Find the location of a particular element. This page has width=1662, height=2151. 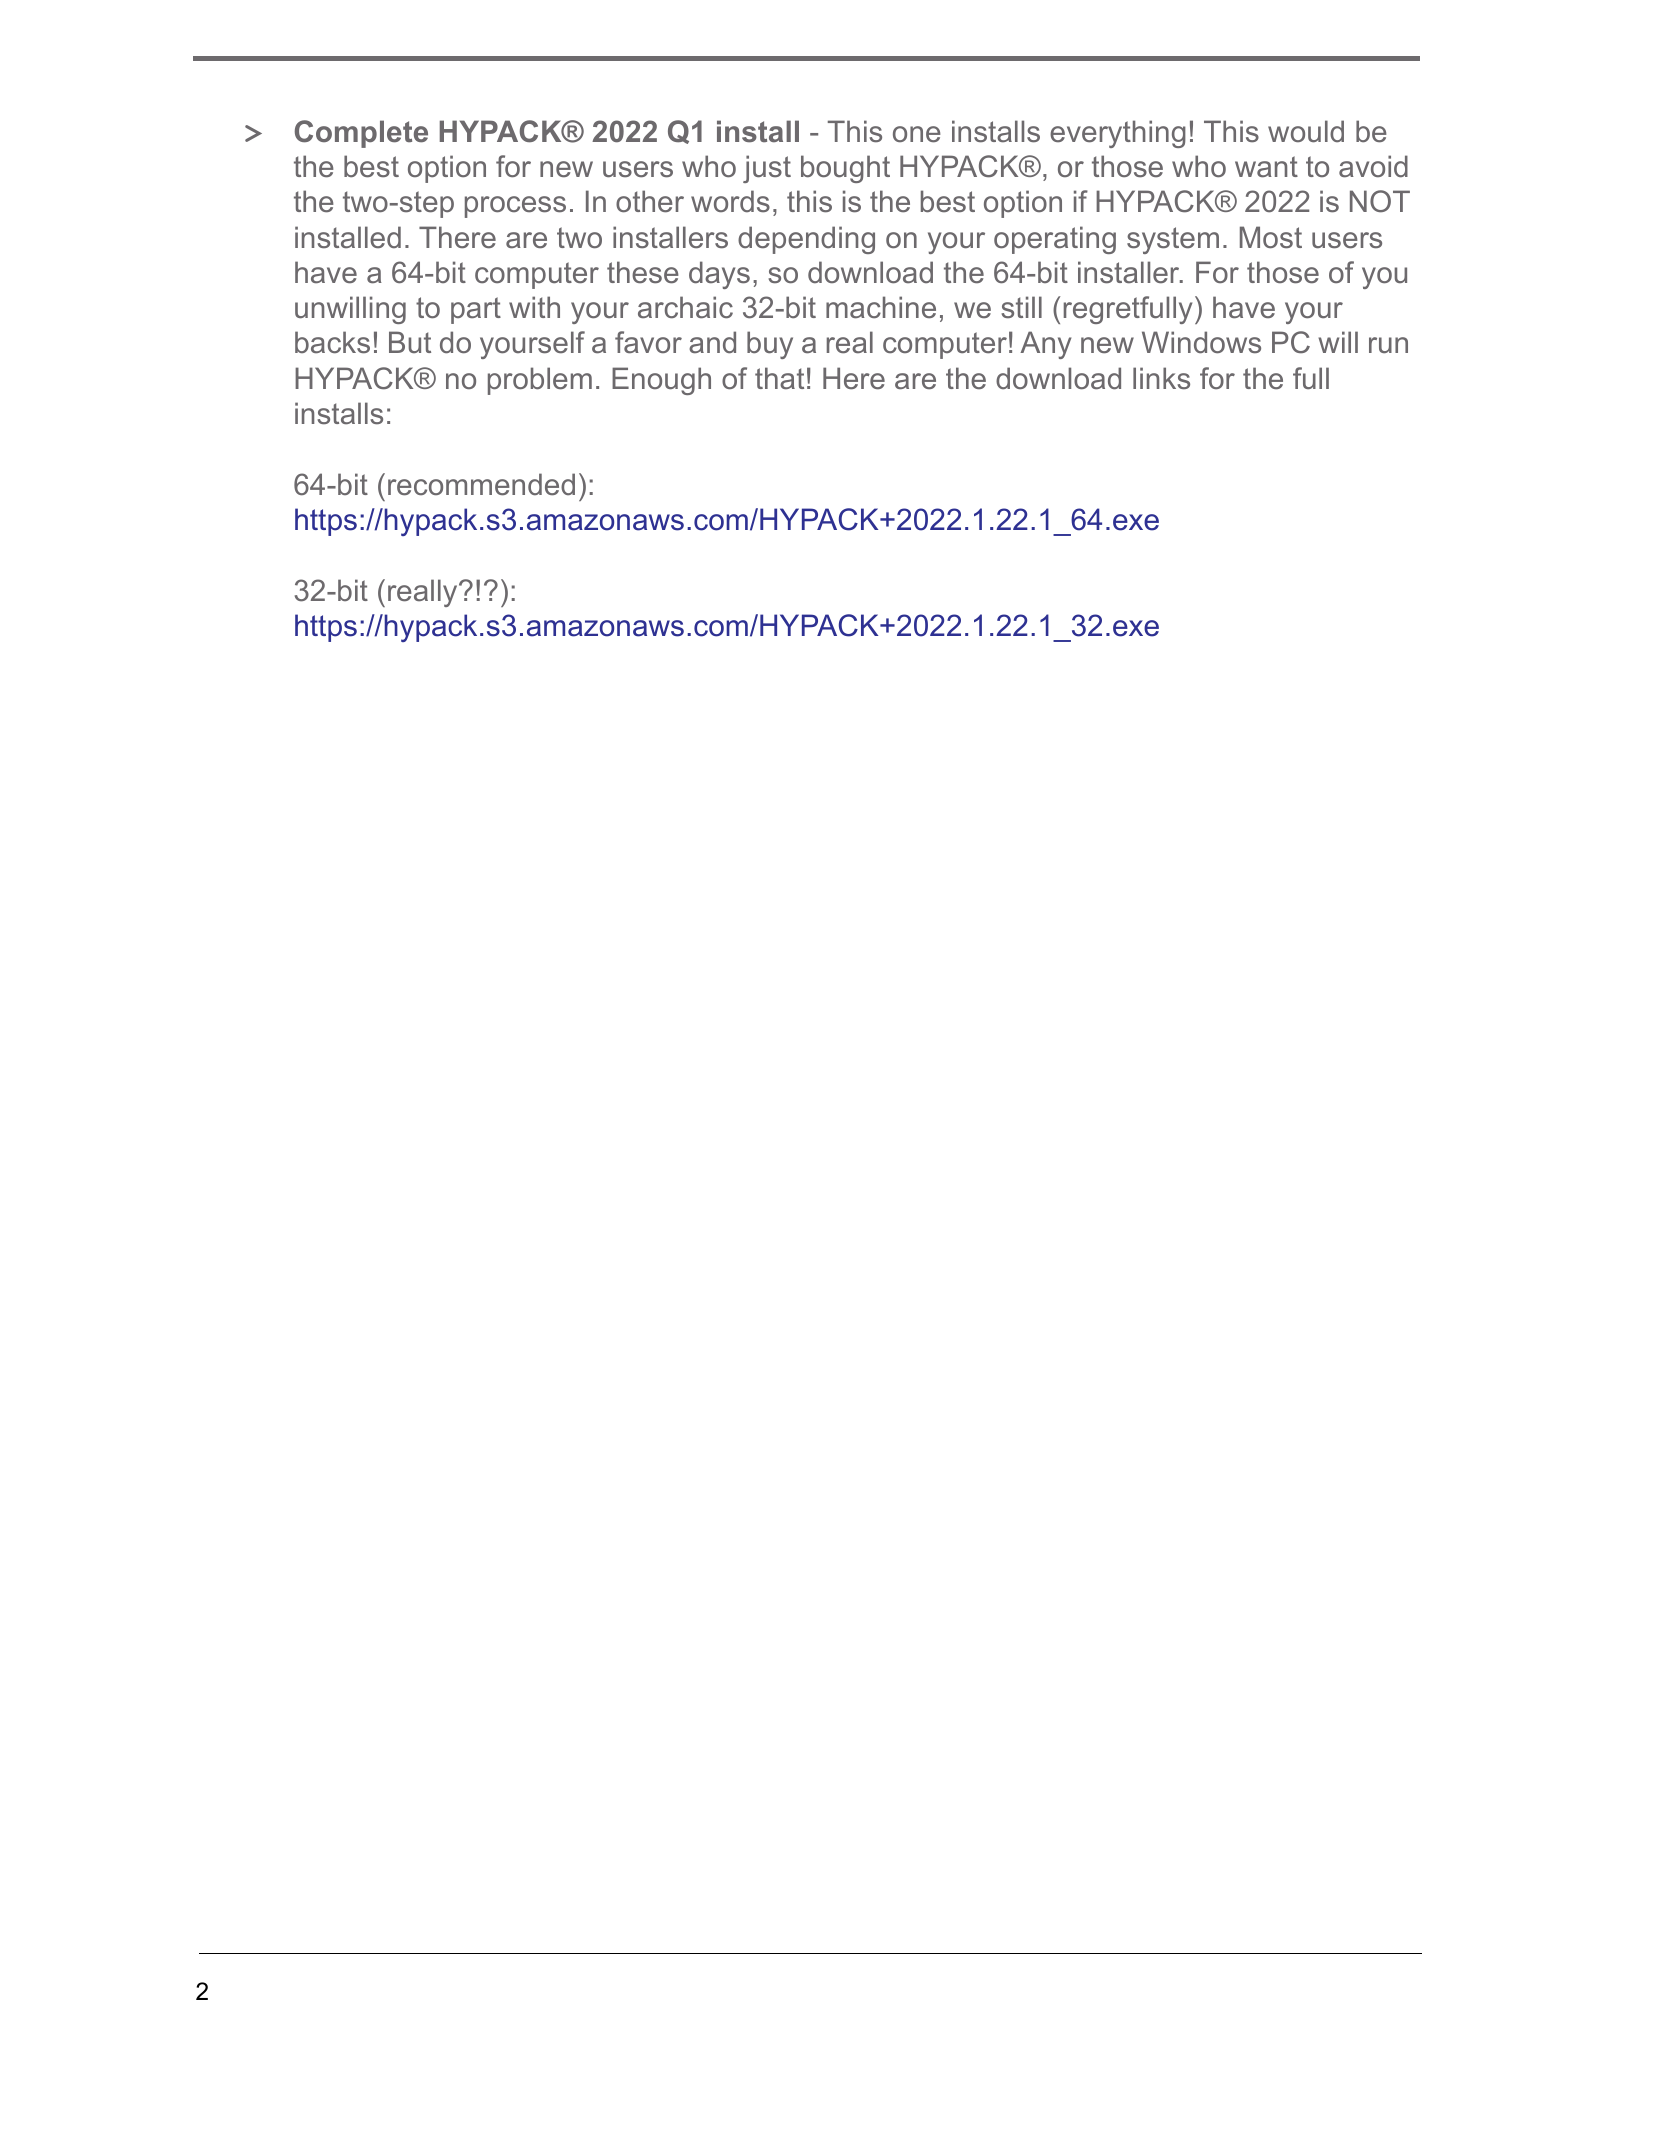

that is located at coordinates (779, 378).
